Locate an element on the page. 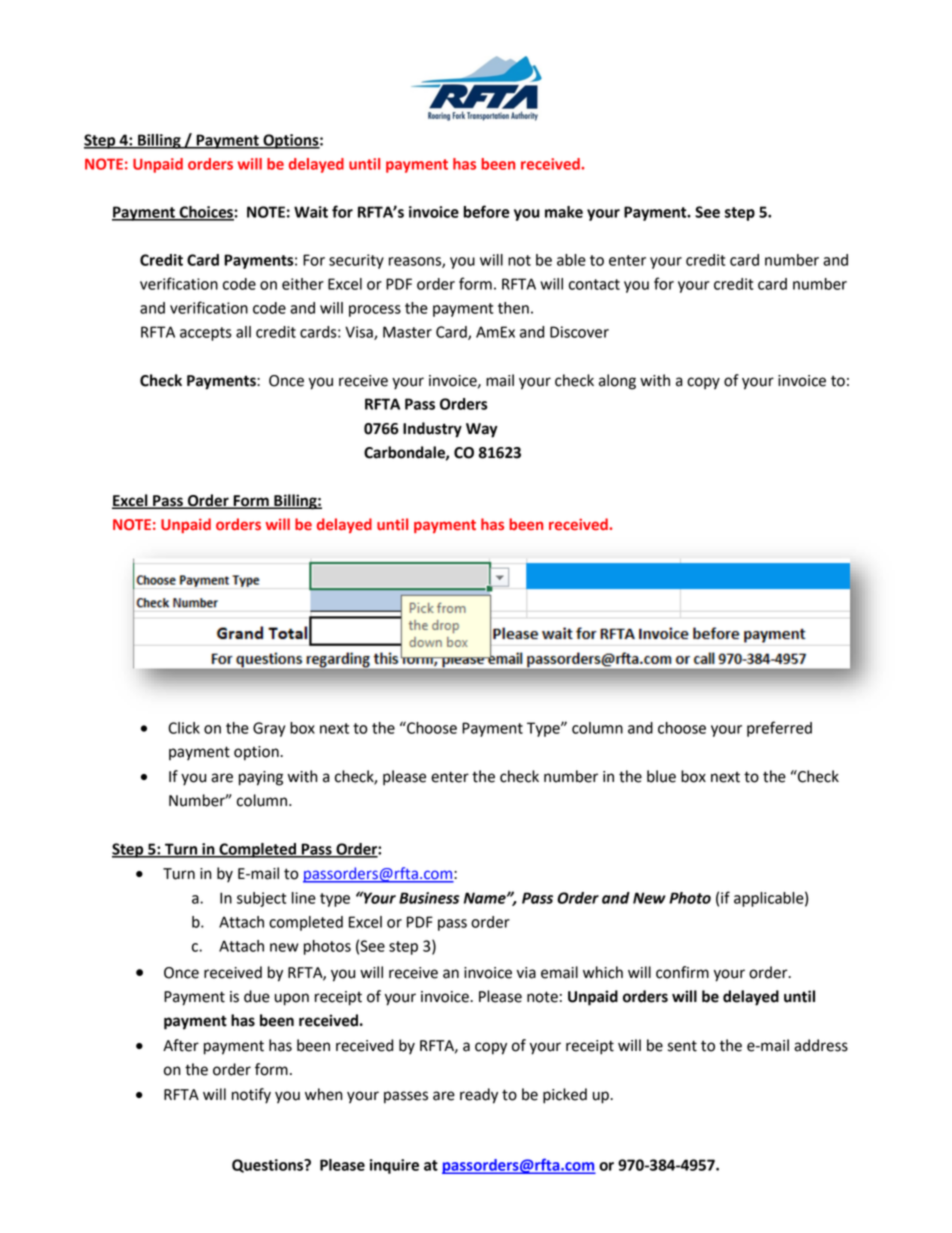 This image has width=952, height=1233. ready is located at coordinates (479, 1096).
